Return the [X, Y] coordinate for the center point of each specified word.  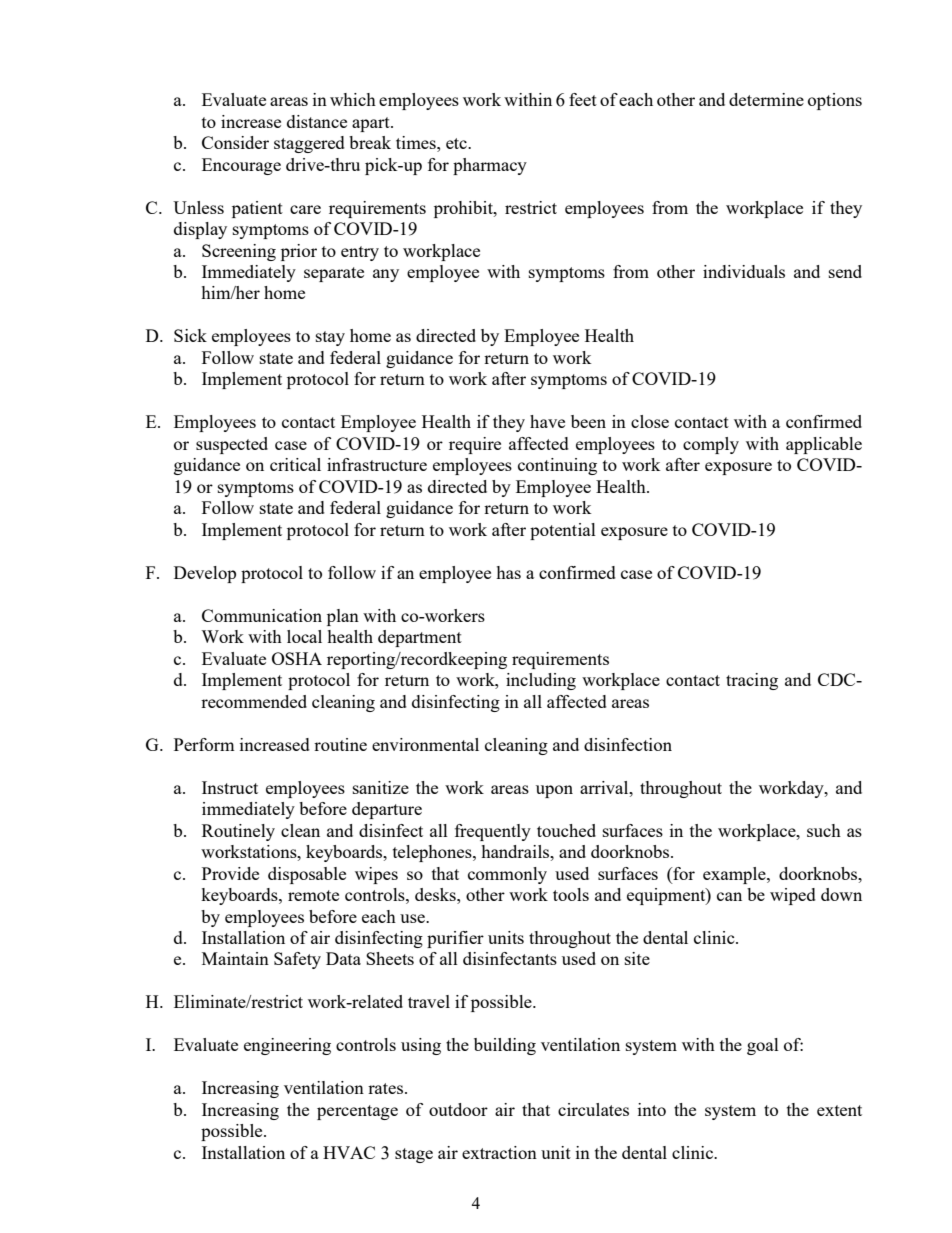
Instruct [230, 787]
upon [554, 791]
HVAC [349, 1152]
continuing [557, 466]
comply [711, 445]
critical [295, 464]
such [824, 830]
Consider [235, 142]
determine [766, 99]
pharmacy [490, 166]
